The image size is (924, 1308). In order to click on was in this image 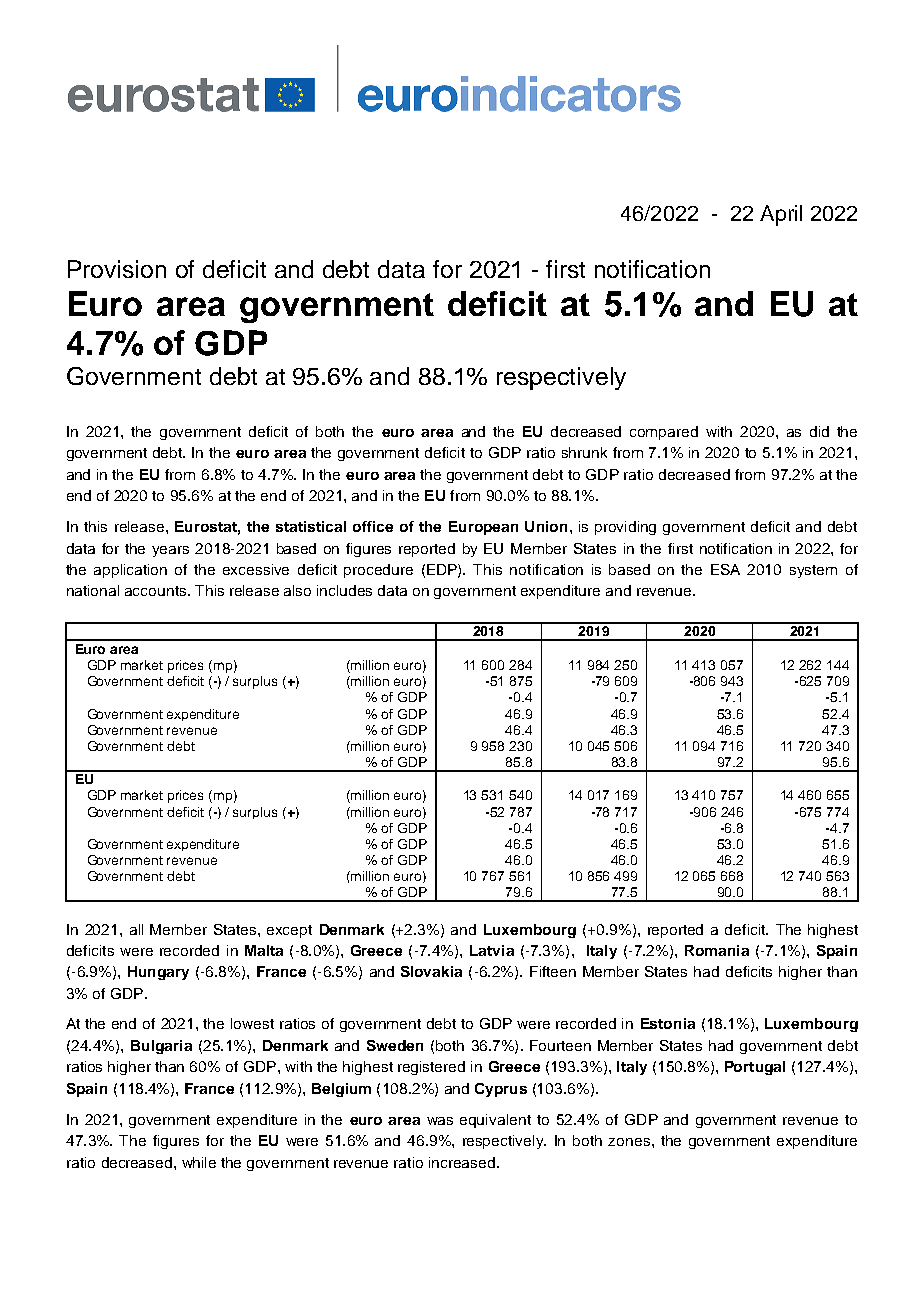, I will do `click(440, 1121)`.
